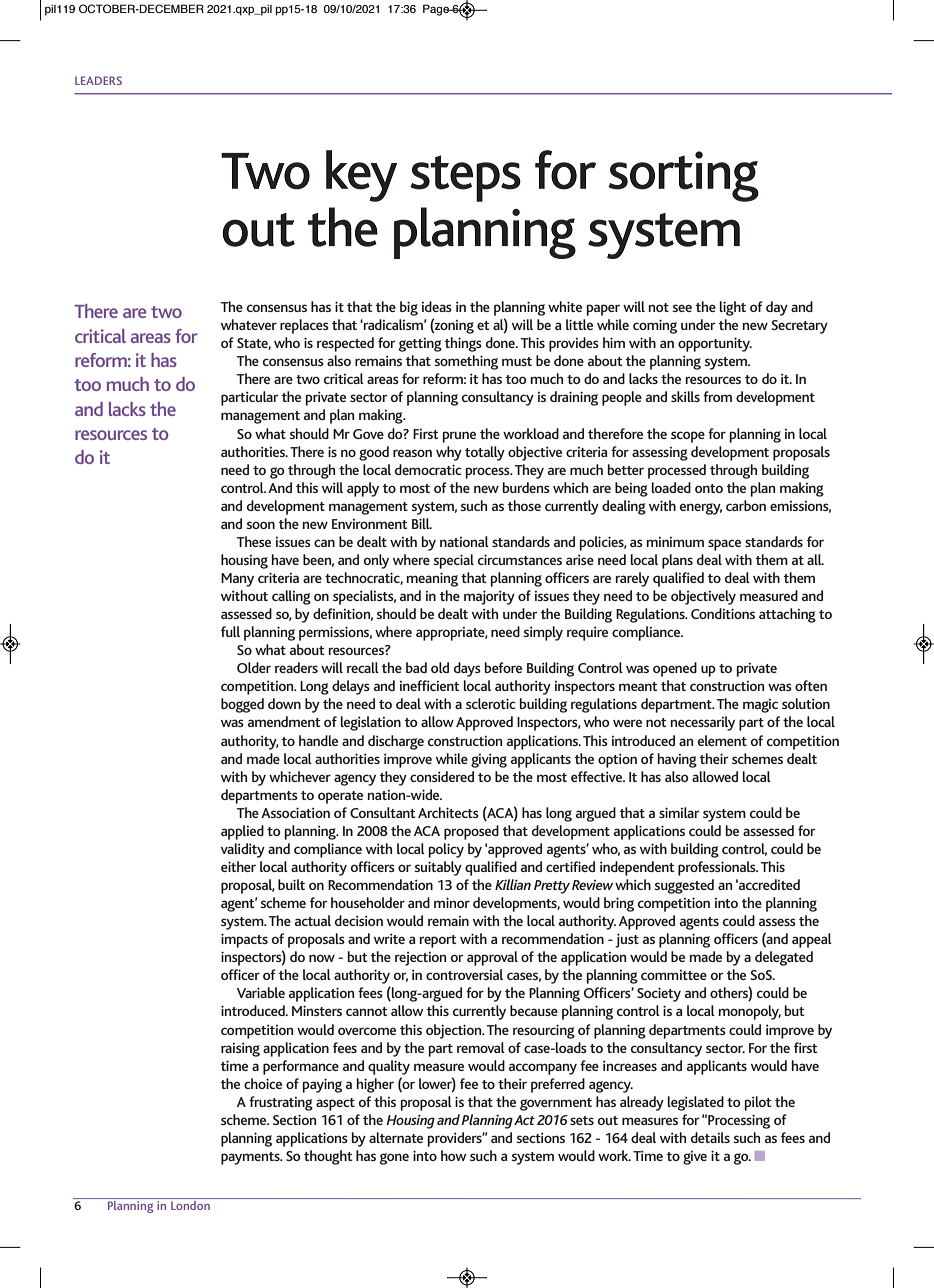  Describe the element at coordinates (190, 1205) in the screenshot. I see `London` at that location.
